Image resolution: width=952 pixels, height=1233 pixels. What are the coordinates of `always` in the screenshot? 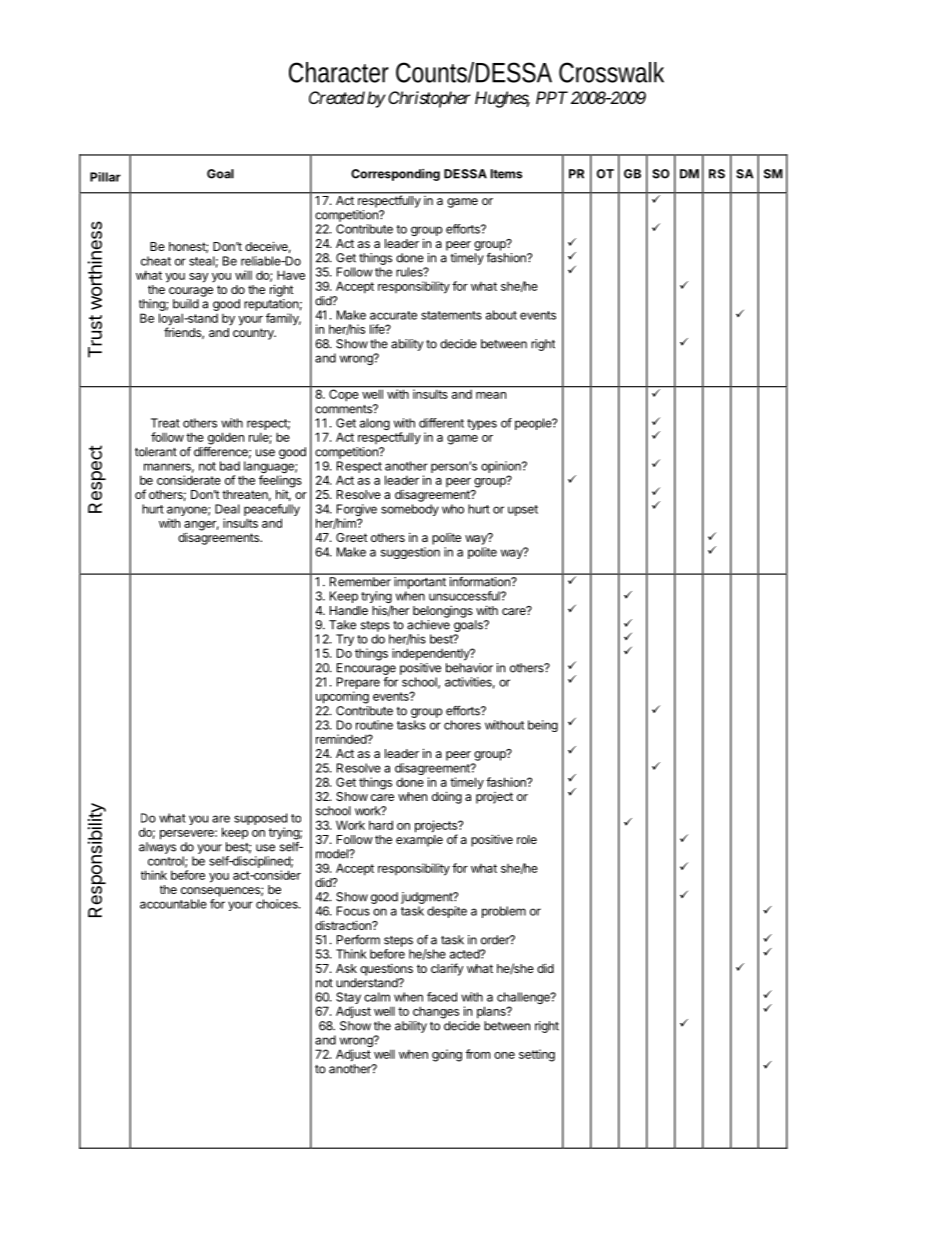 It's located at (157, 848).
